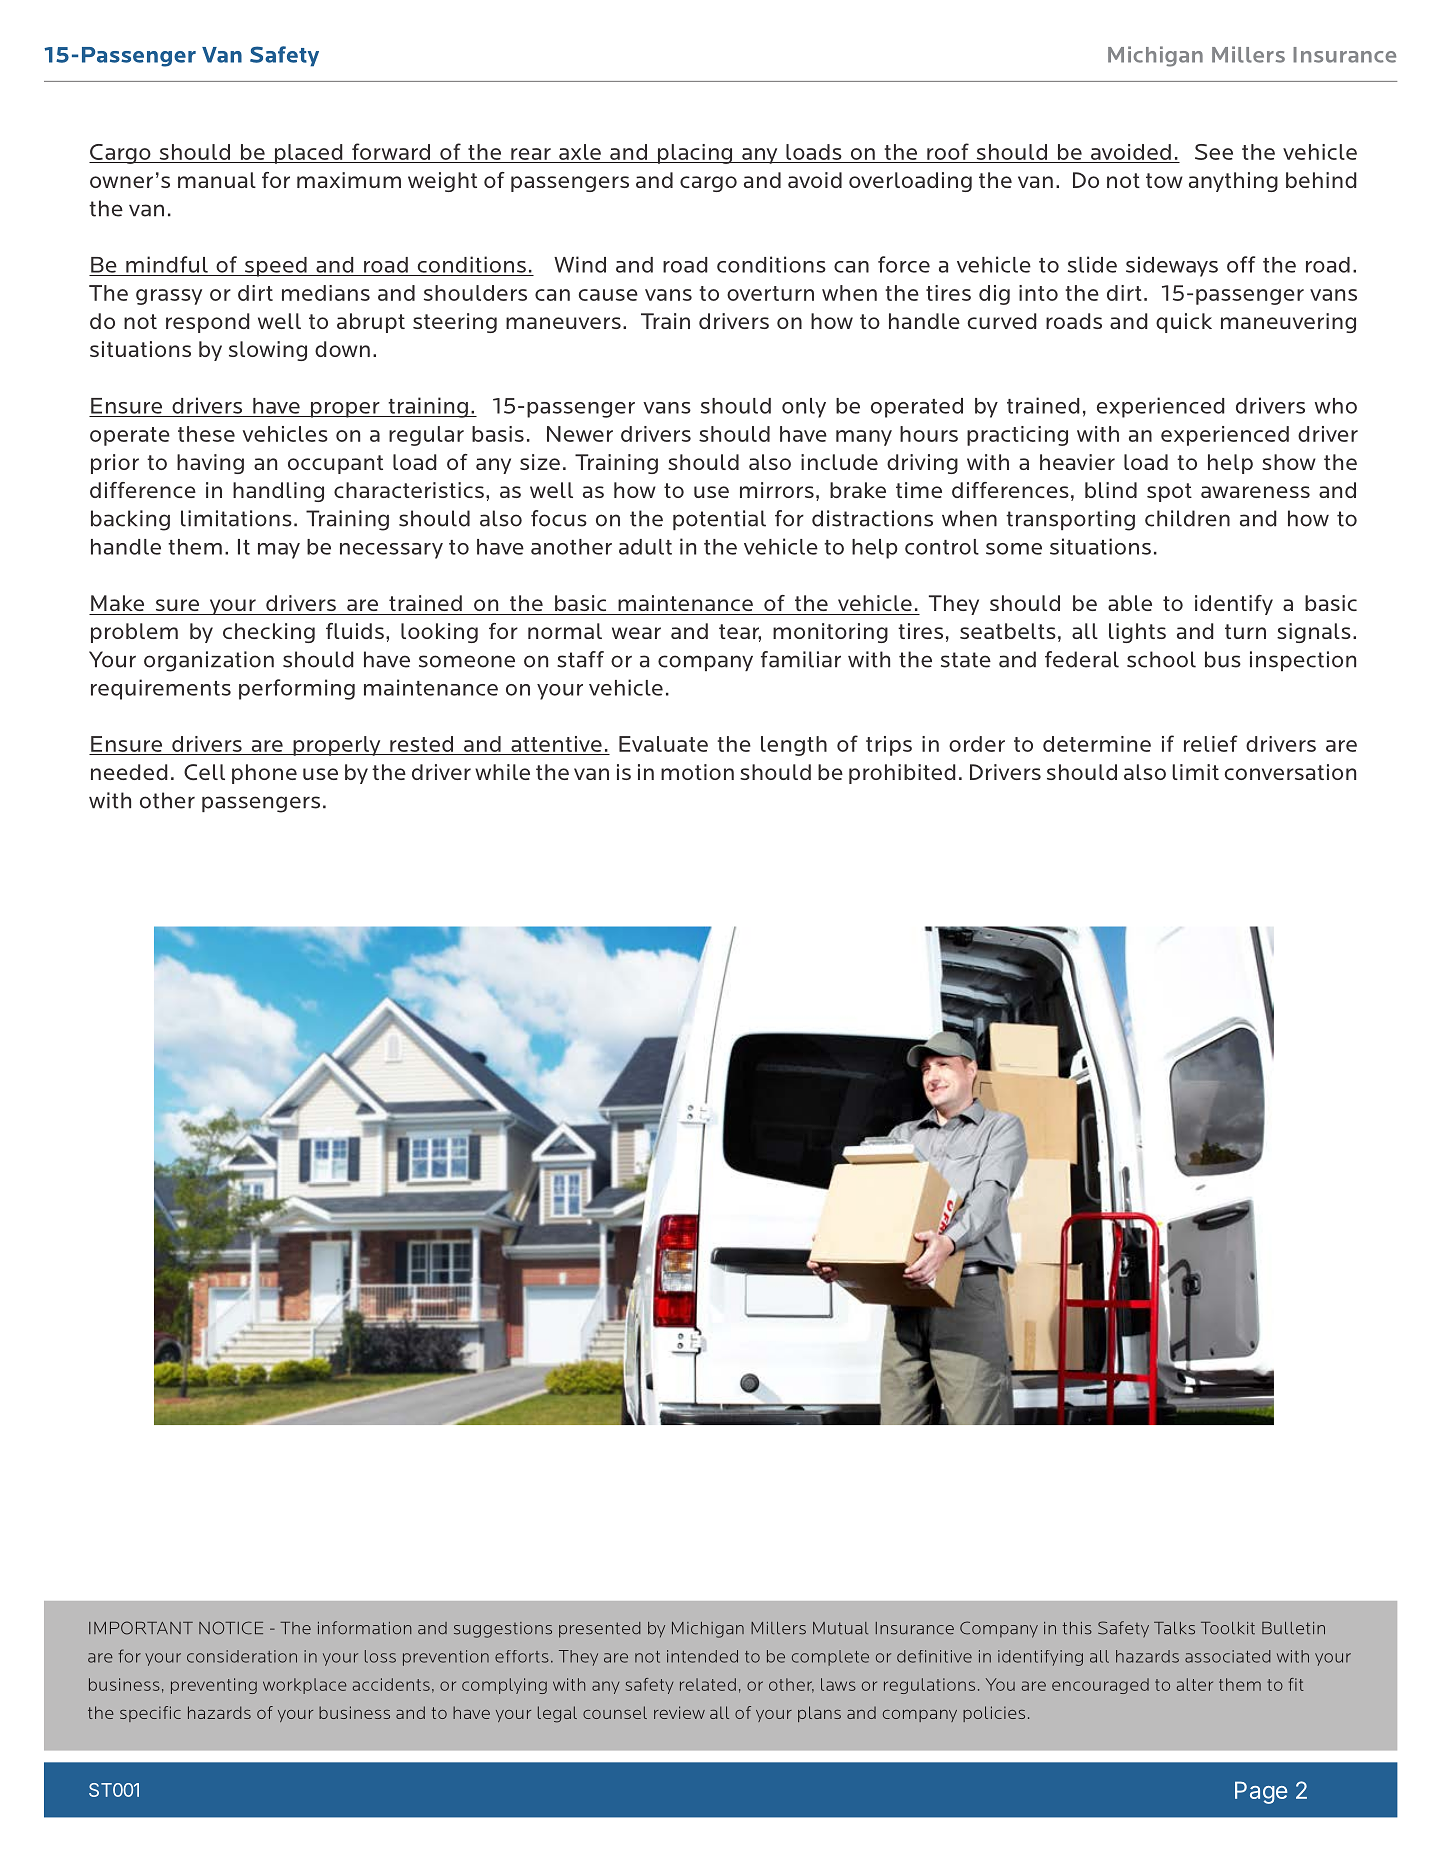 Image resolution: width=1438 pixels, height=1861 pixels. I want to click on motion, so click(697, 772).
